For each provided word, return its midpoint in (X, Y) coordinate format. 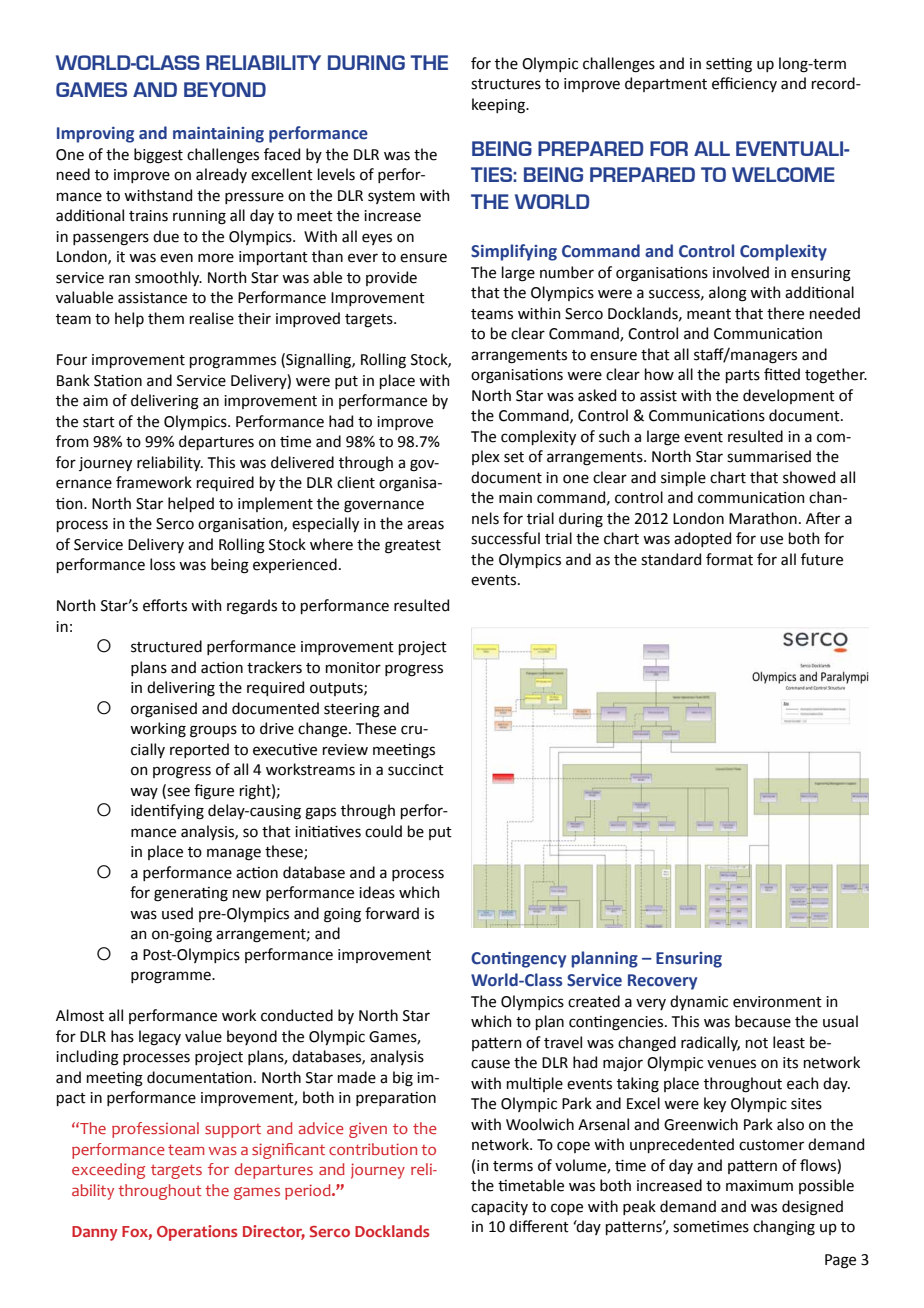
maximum (759, 1186)
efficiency (744, 84)
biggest (158, 156)
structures (506, 84)
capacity (499, 1208)
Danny (95, 1233)
